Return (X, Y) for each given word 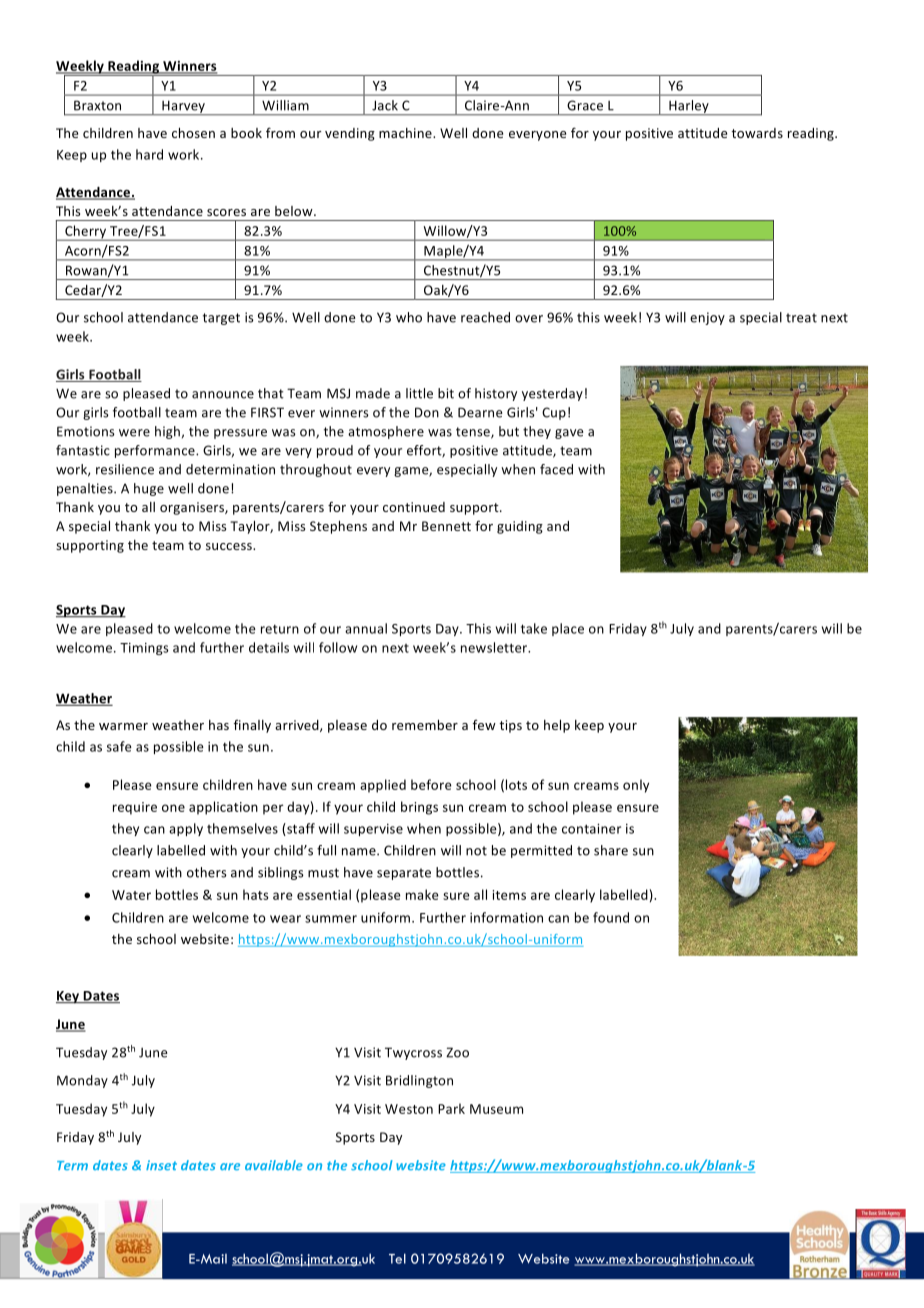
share (611, 850)
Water (131, 895)
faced (556, 469)
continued (414, 507)
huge (149, 489)
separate (404, 874)
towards (757, 133)
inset (161, 1165)
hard (149, 154)
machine (406, 133)
